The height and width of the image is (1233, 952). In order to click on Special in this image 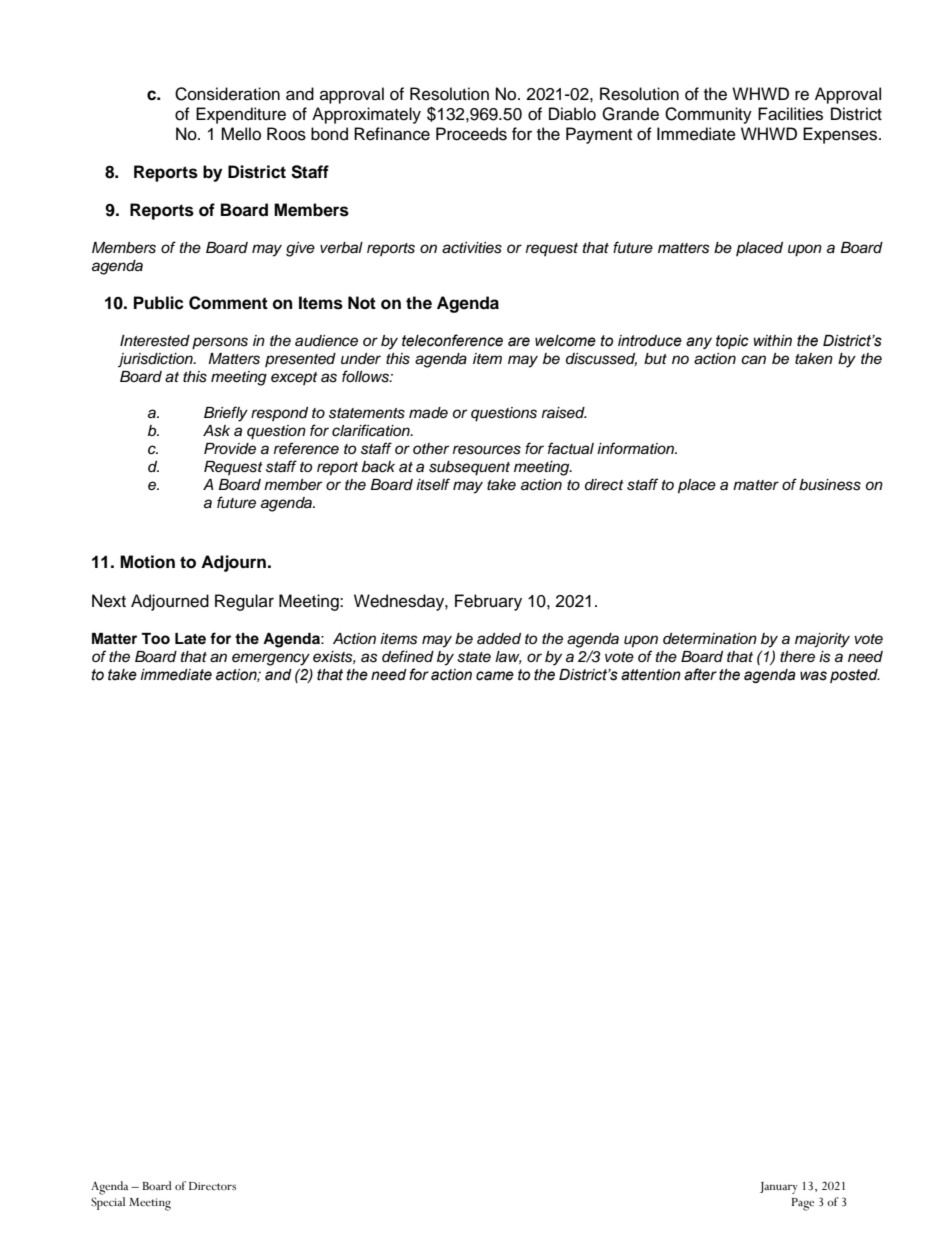, I will do `click(108, 1203)`.
